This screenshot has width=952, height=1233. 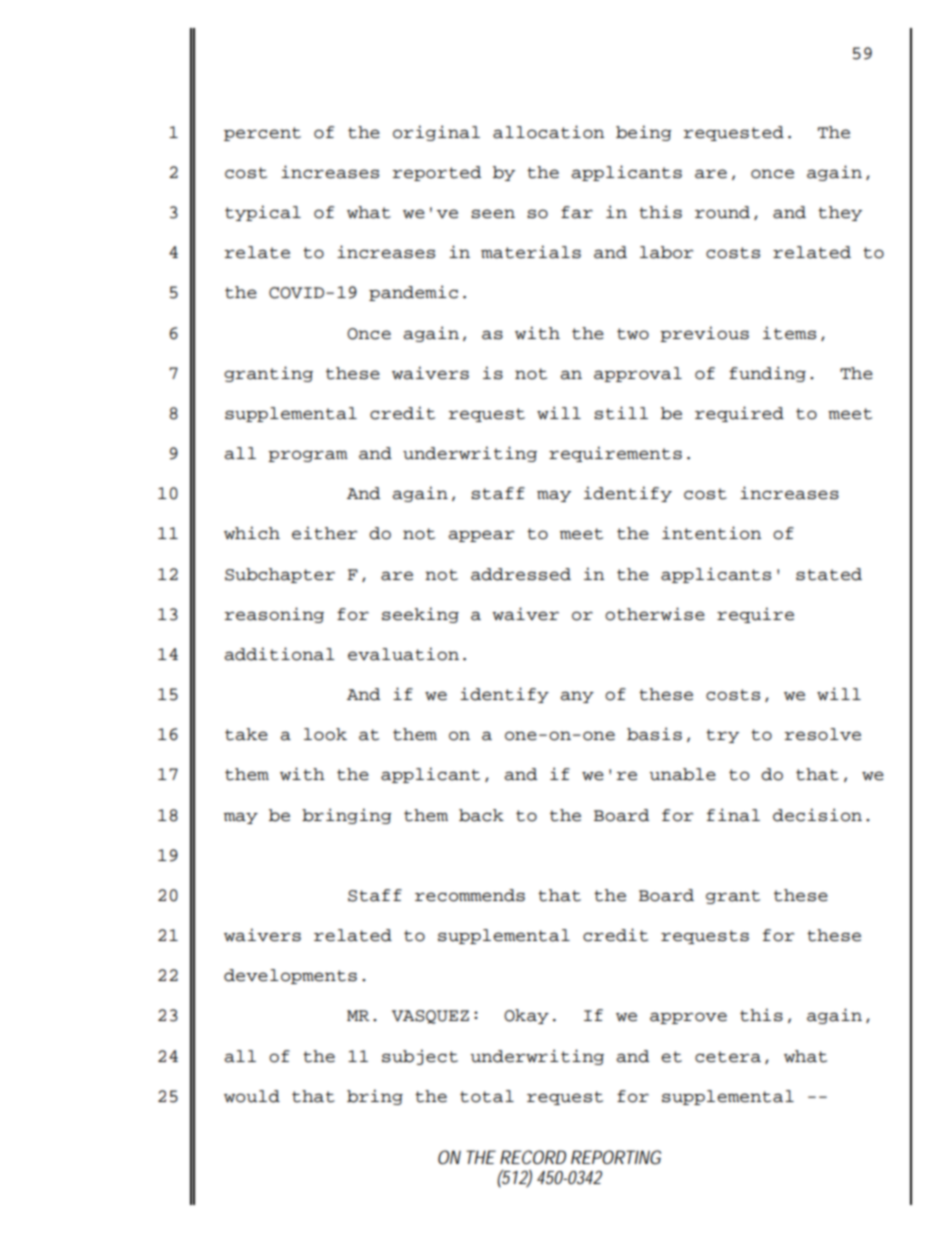 What do you see at coordinates (767, 374) in the screenshot?
I see `funding` at bounding box center [767, 374].
